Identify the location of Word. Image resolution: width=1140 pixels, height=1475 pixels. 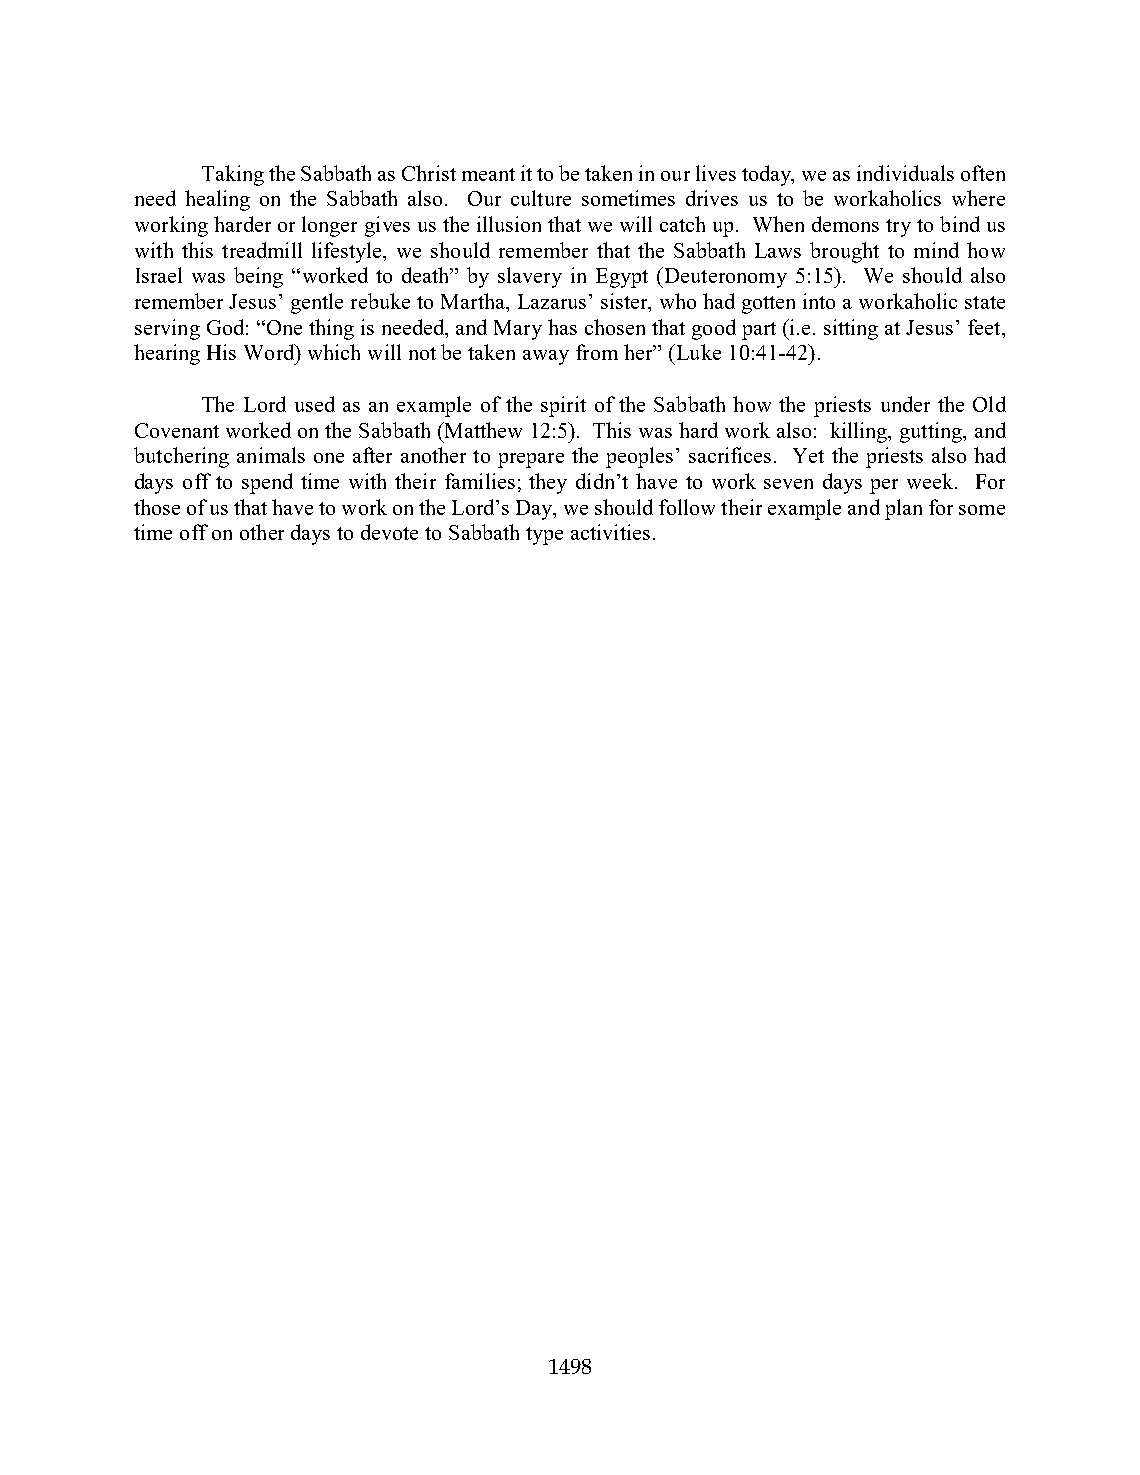
(270, 352).
